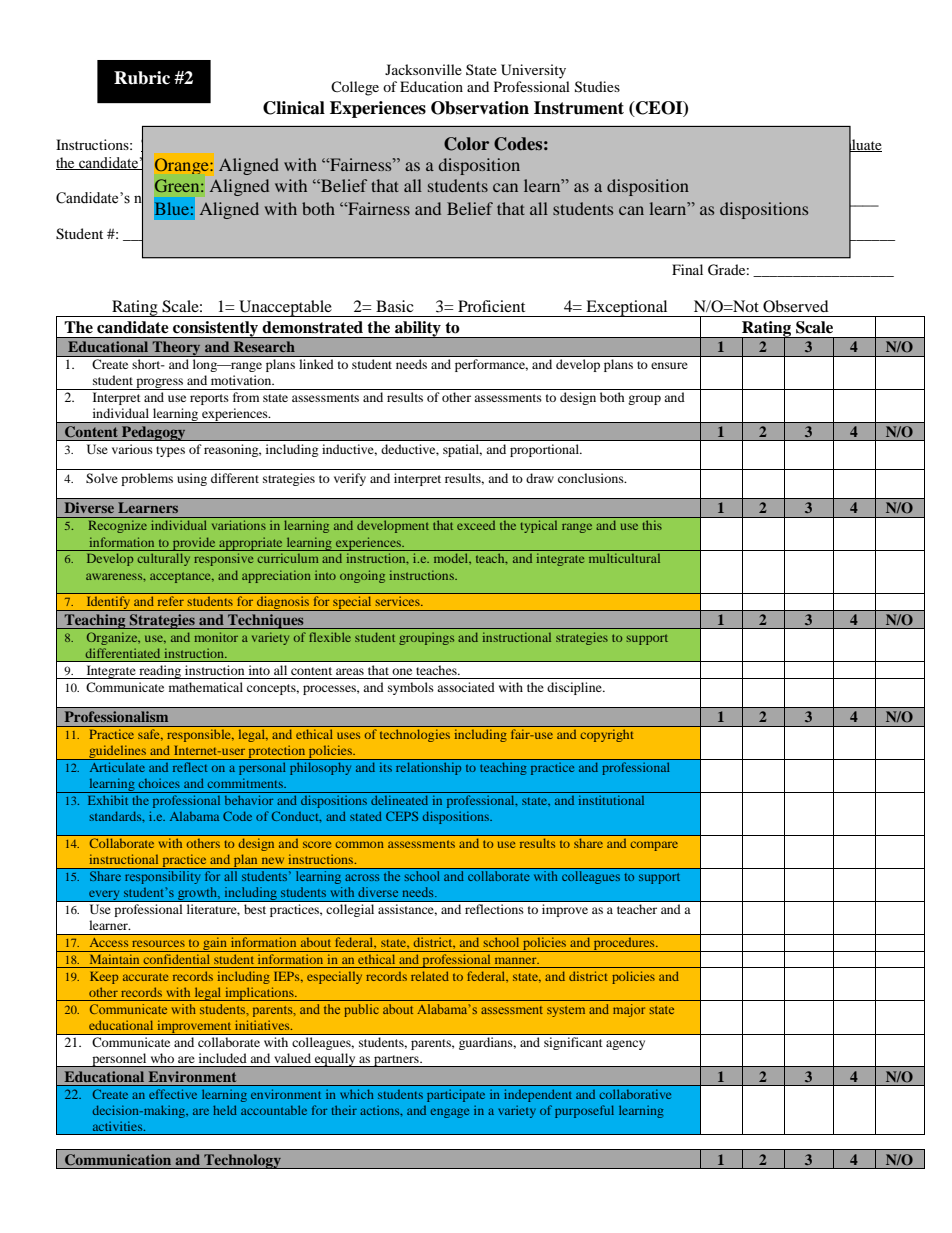 This screenshot has width=952, height=1233. Describe the element at coordinates (452, 558) in the screenshot. I see `model` at that location.
